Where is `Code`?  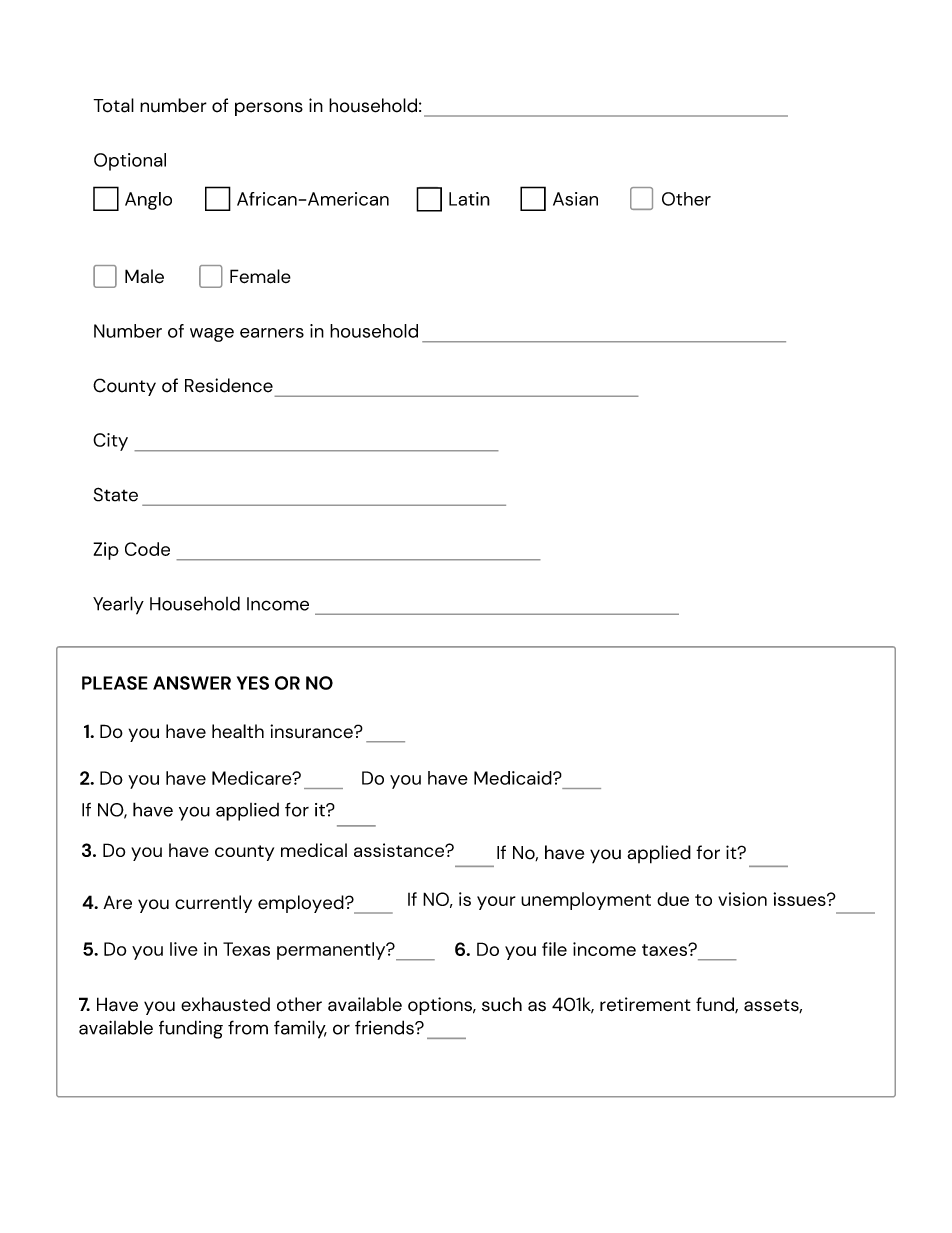
Code is located at coordinates (147, 549).
